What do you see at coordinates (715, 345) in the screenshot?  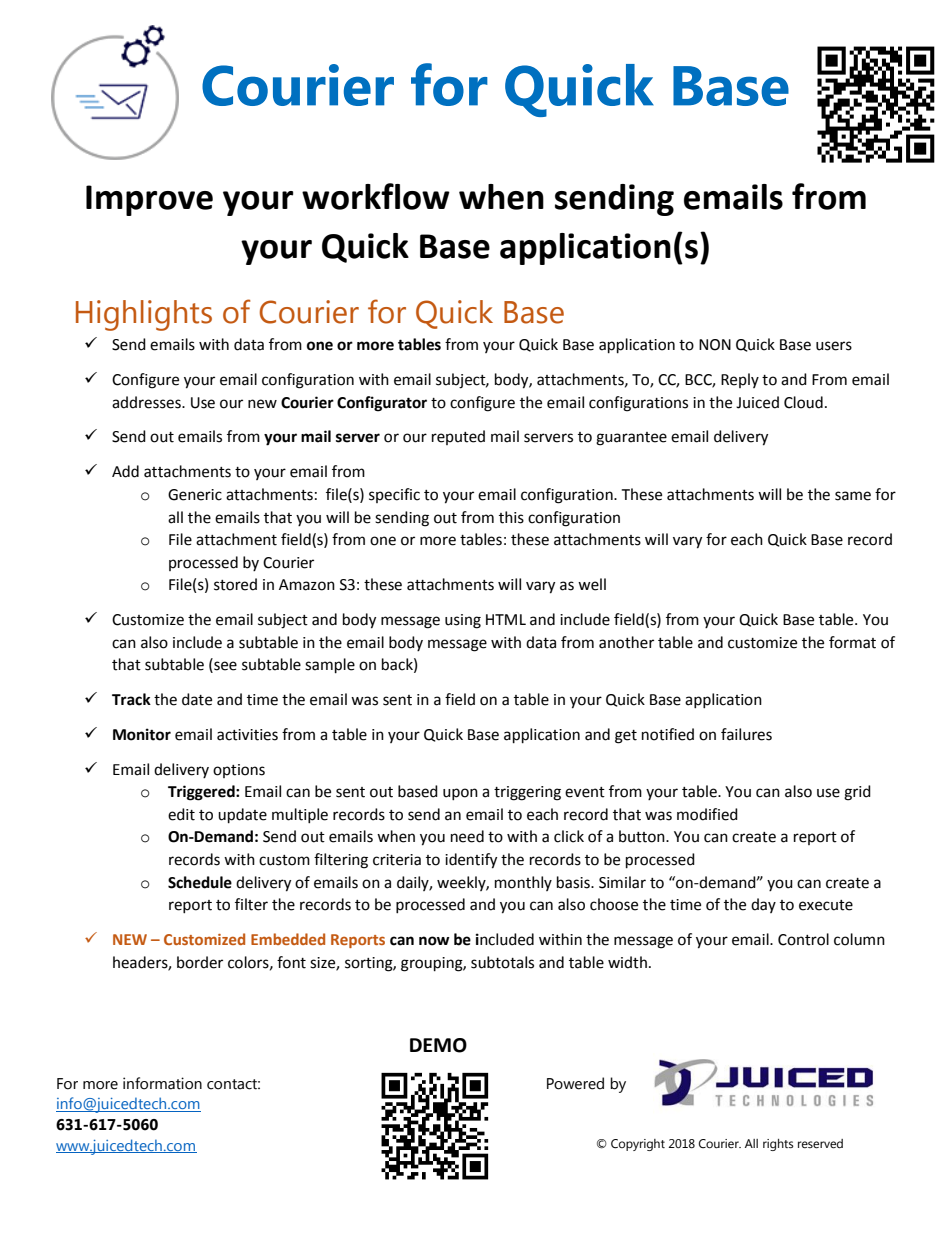 I see `NON` at bounding box center [715, 345].
